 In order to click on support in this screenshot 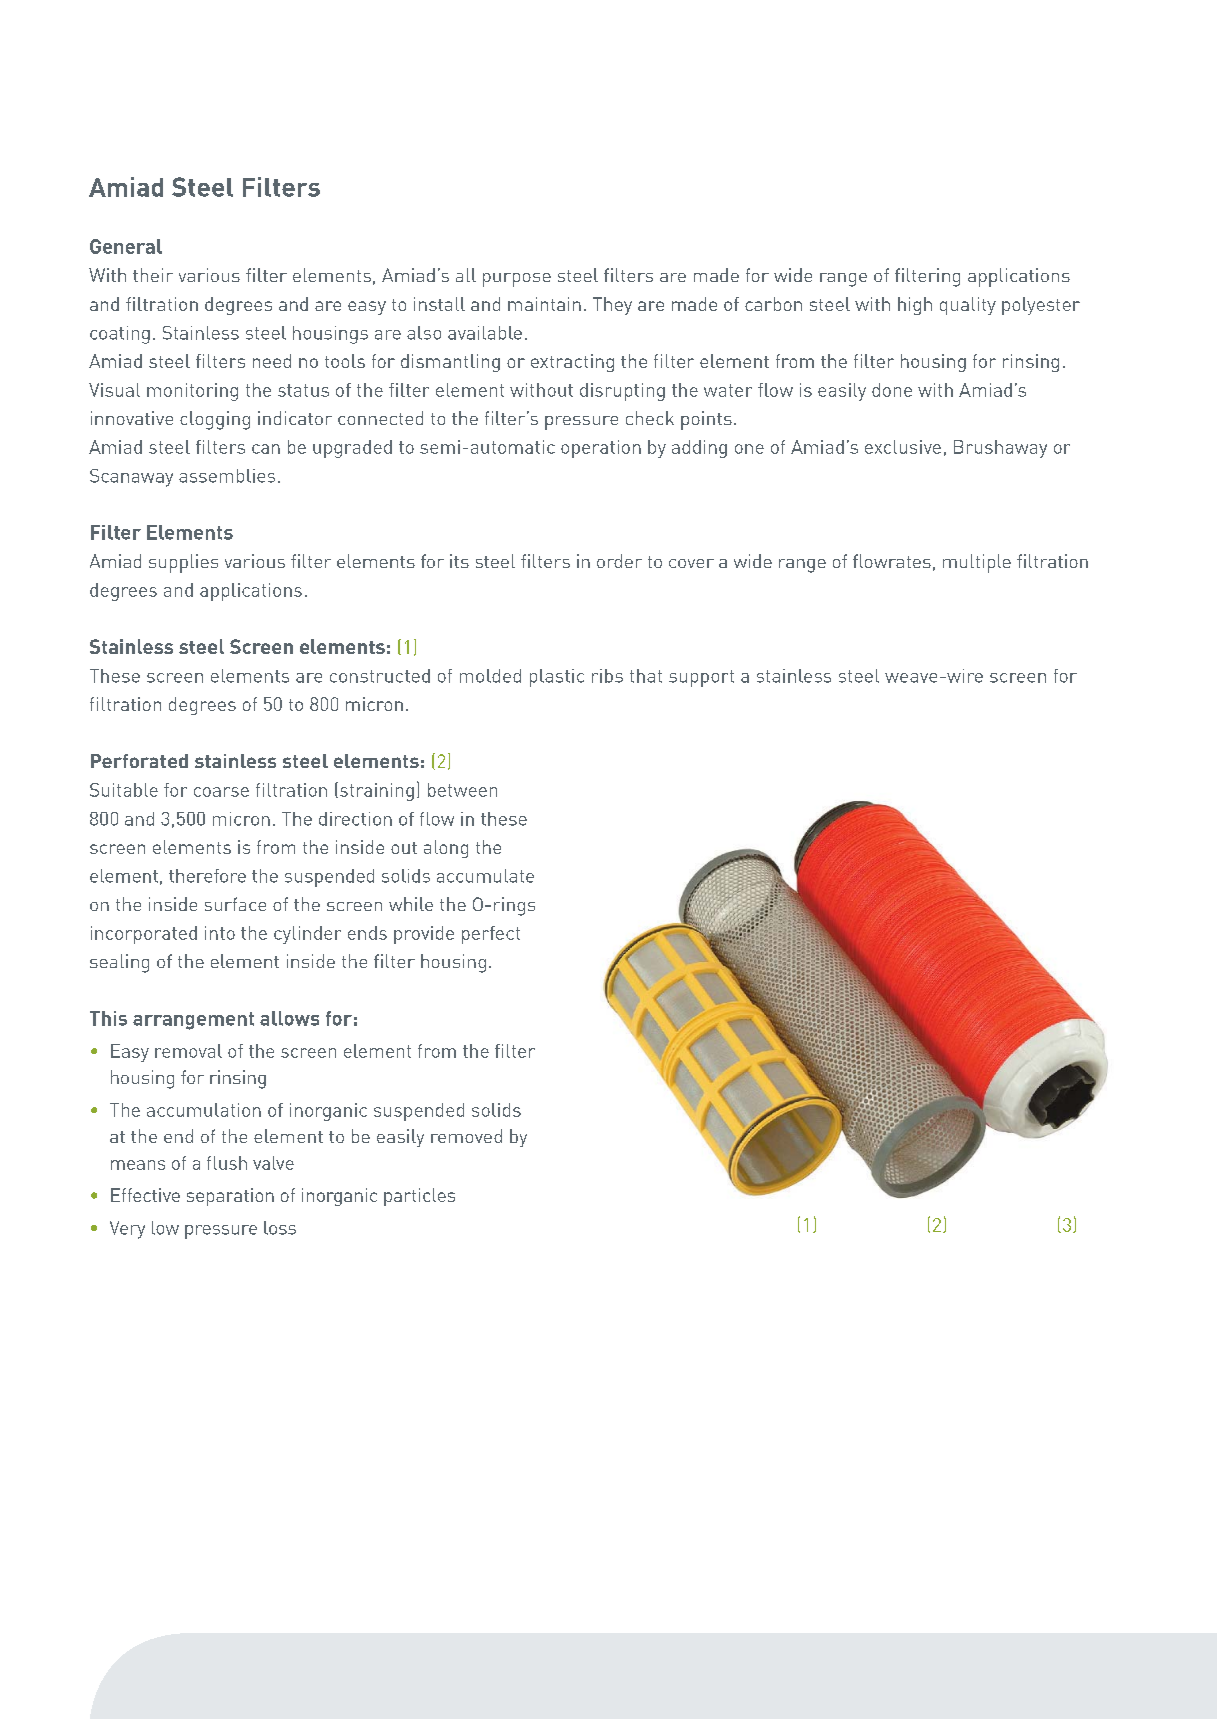, I will do `click(701, 678)`.
